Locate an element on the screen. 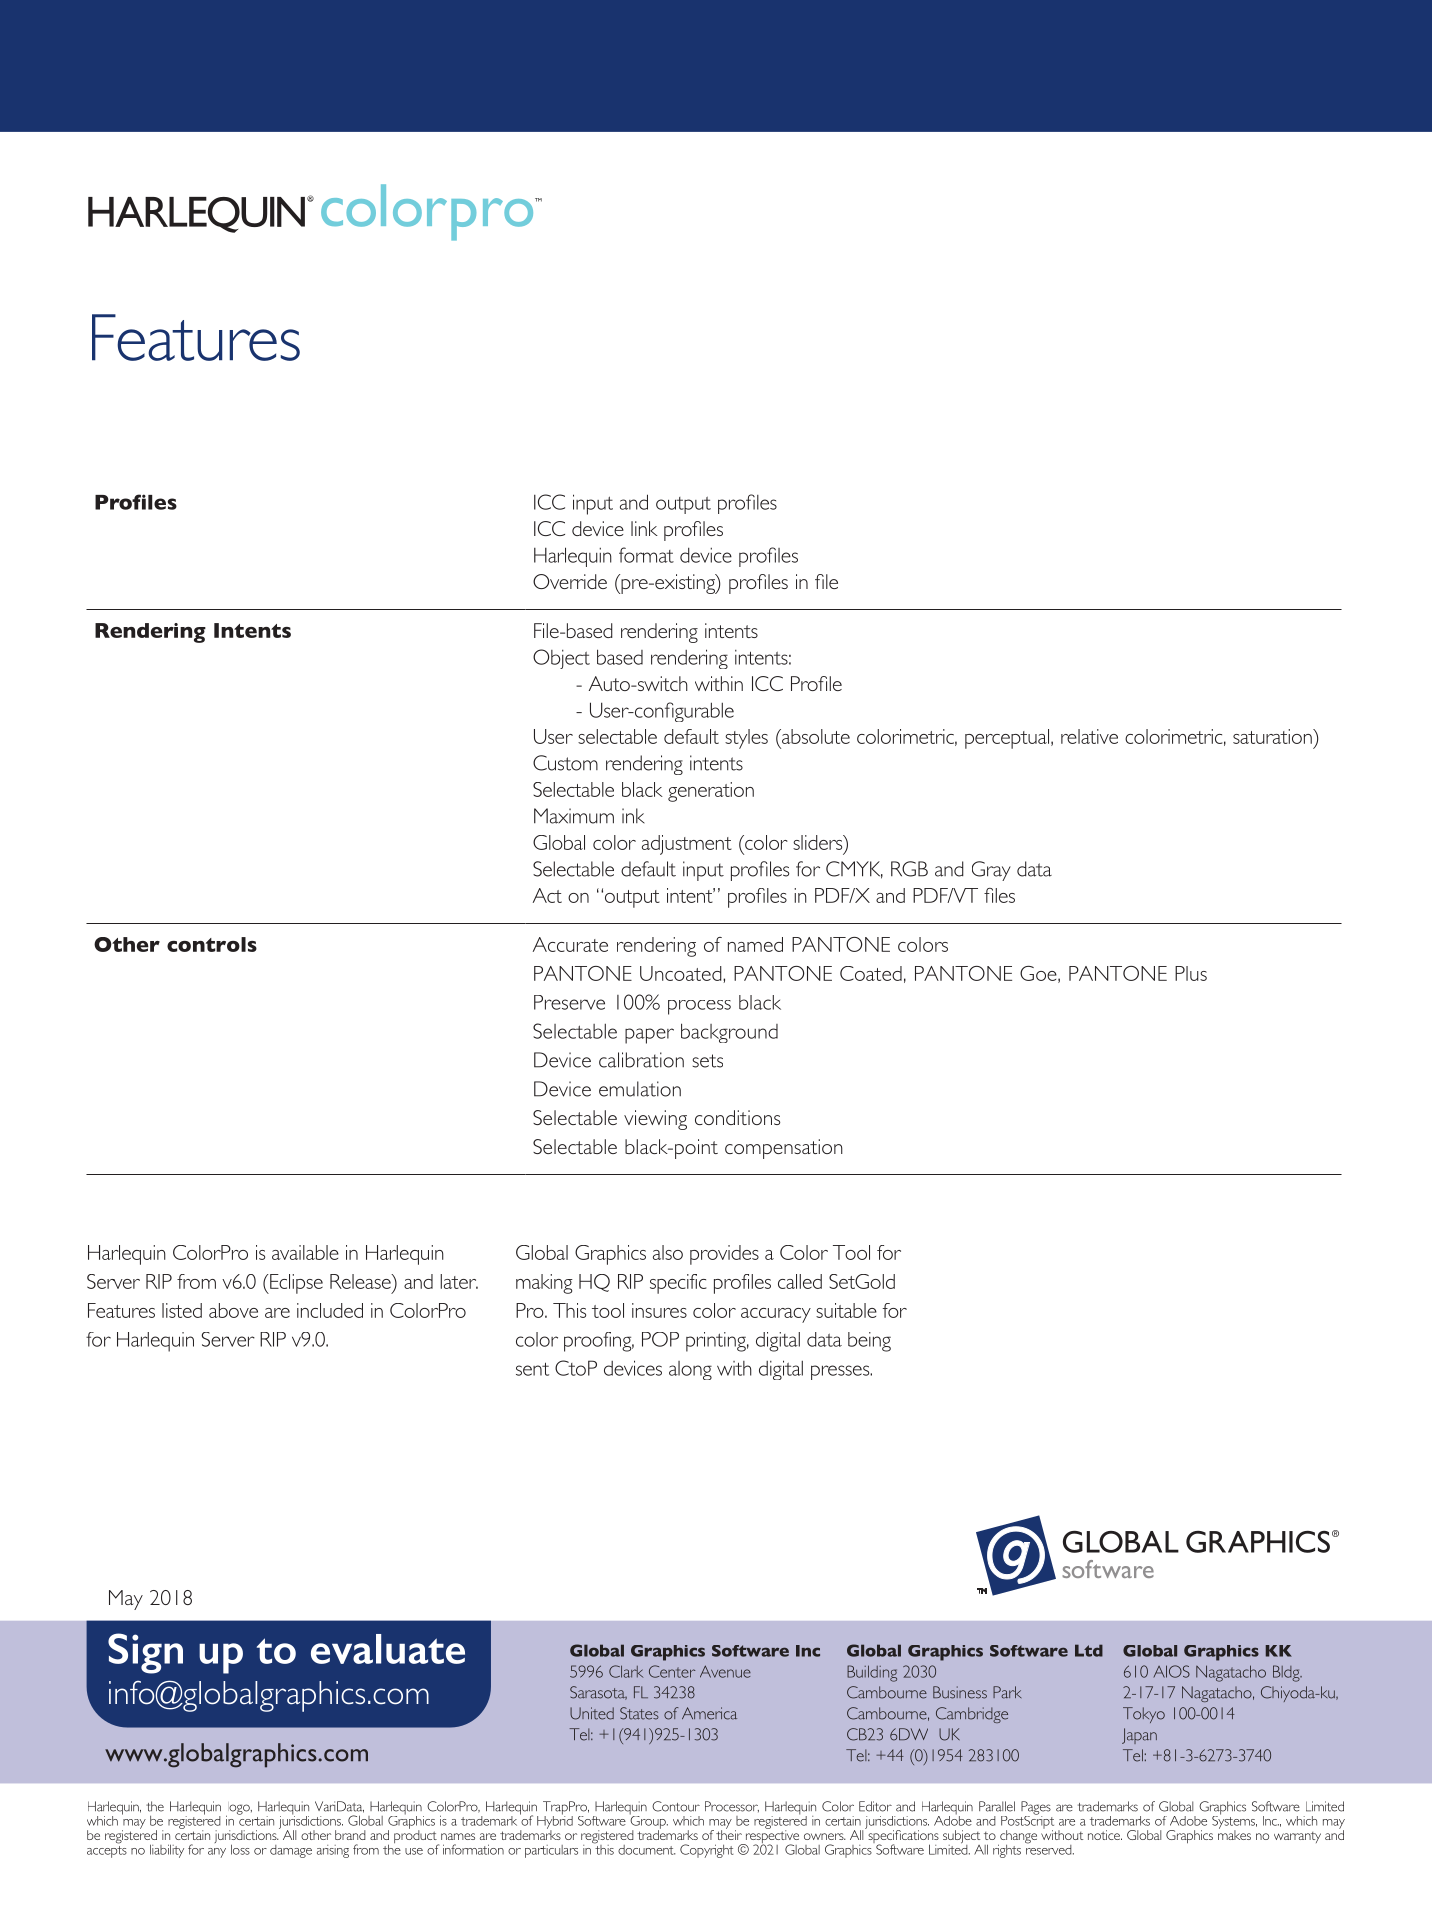  compensation is located at coordinates (784, 1149).
